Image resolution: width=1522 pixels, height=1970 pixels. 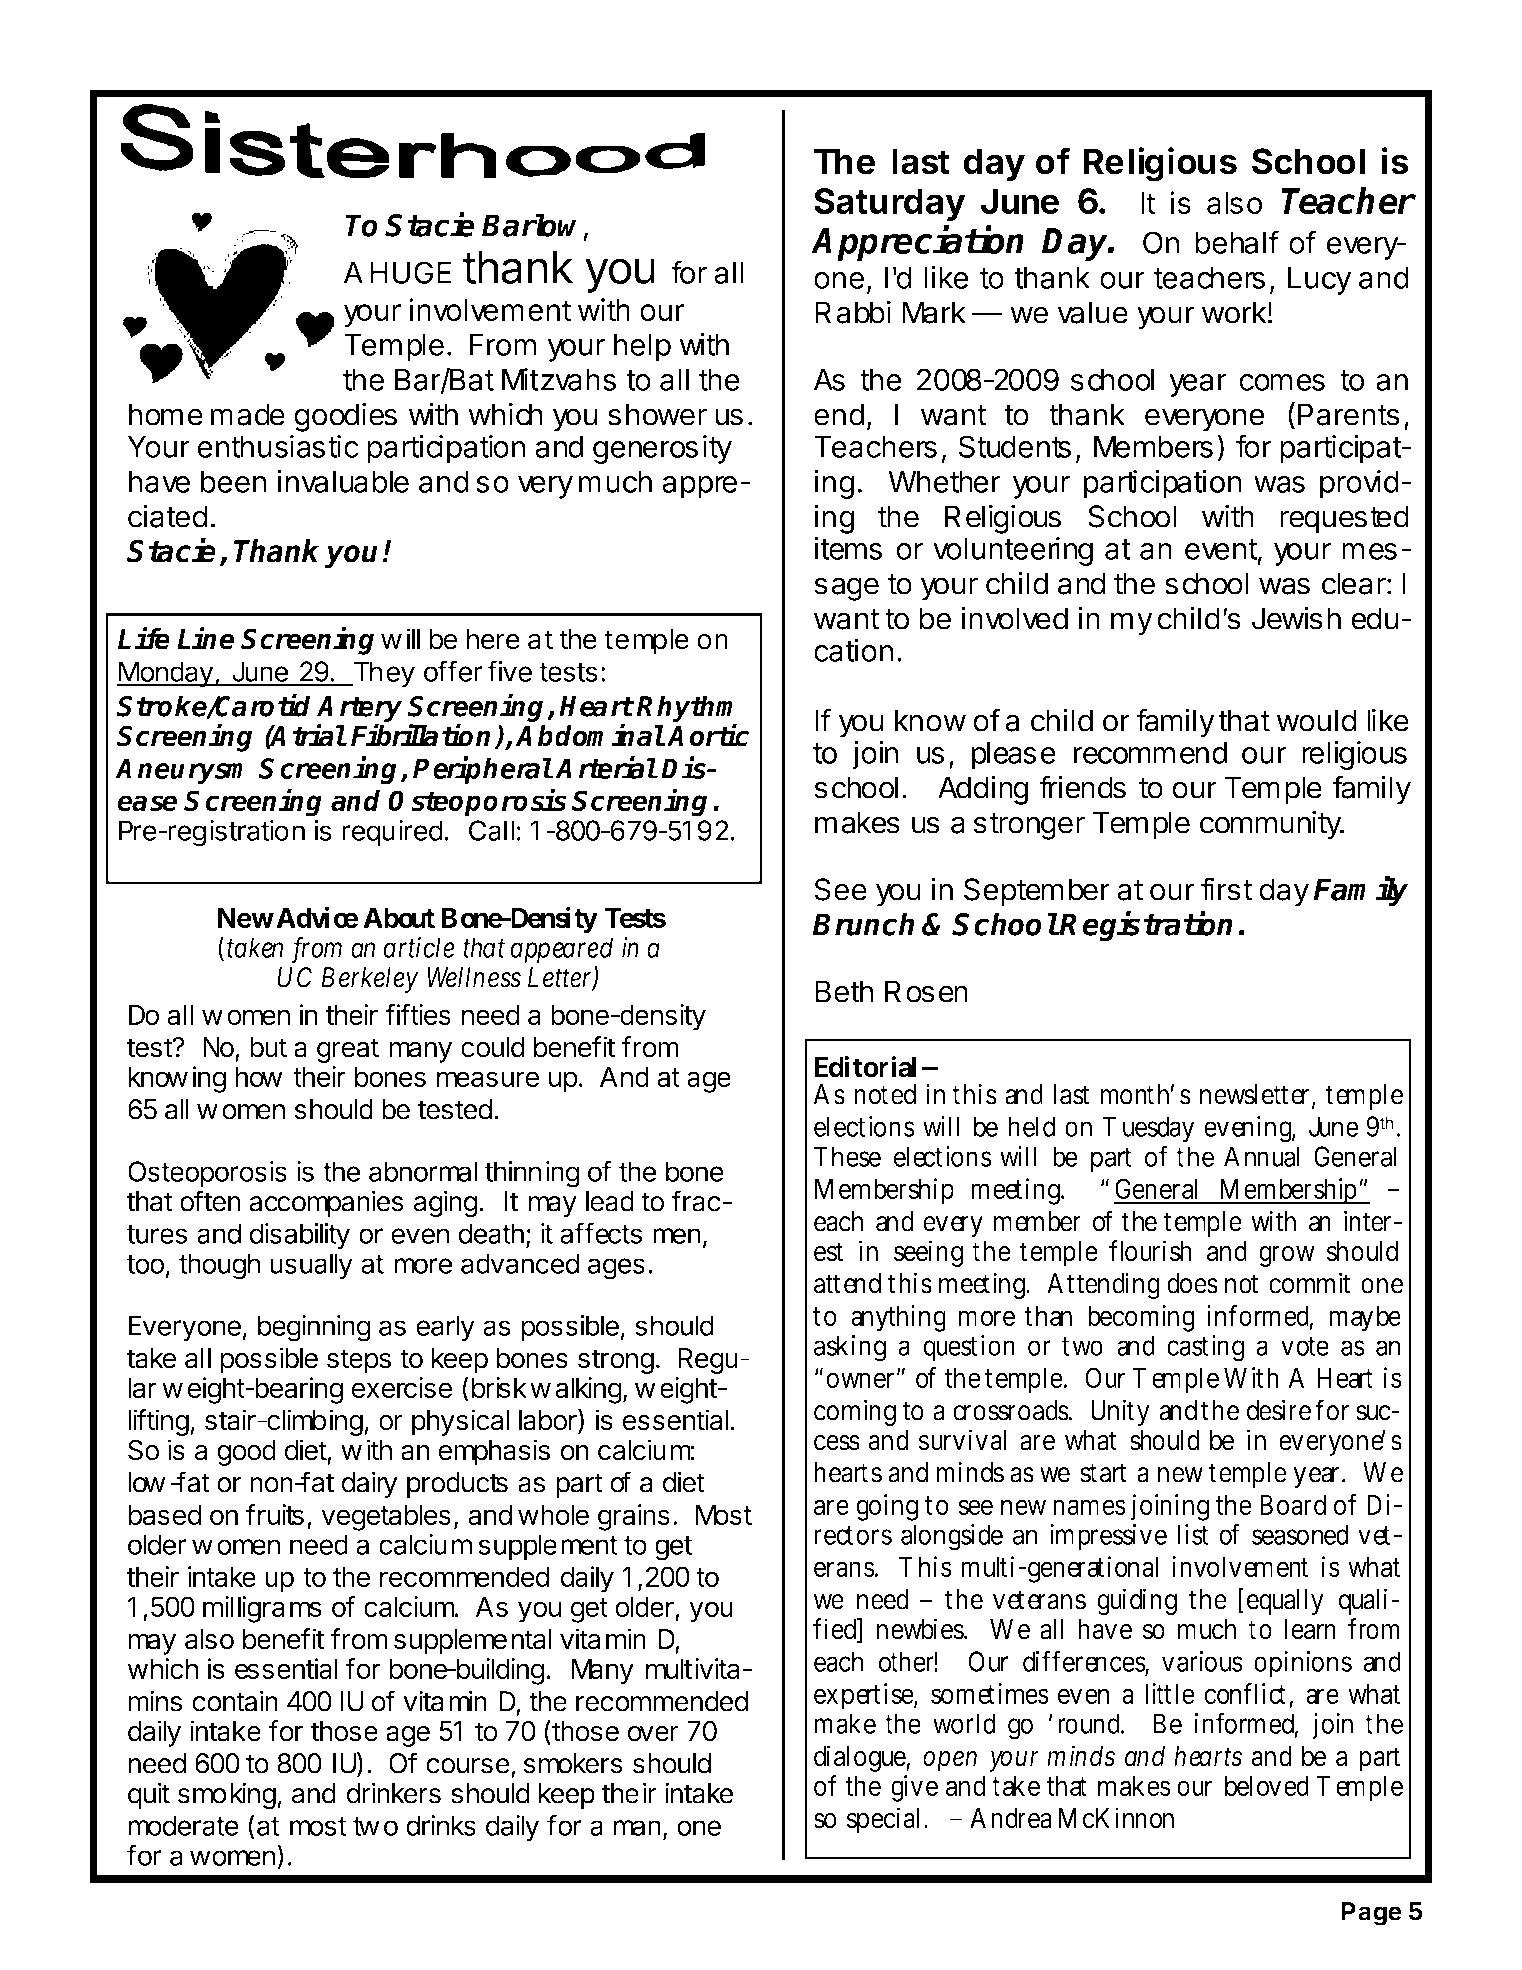 I want to click on fruits, so click(x=275, y=1514).
